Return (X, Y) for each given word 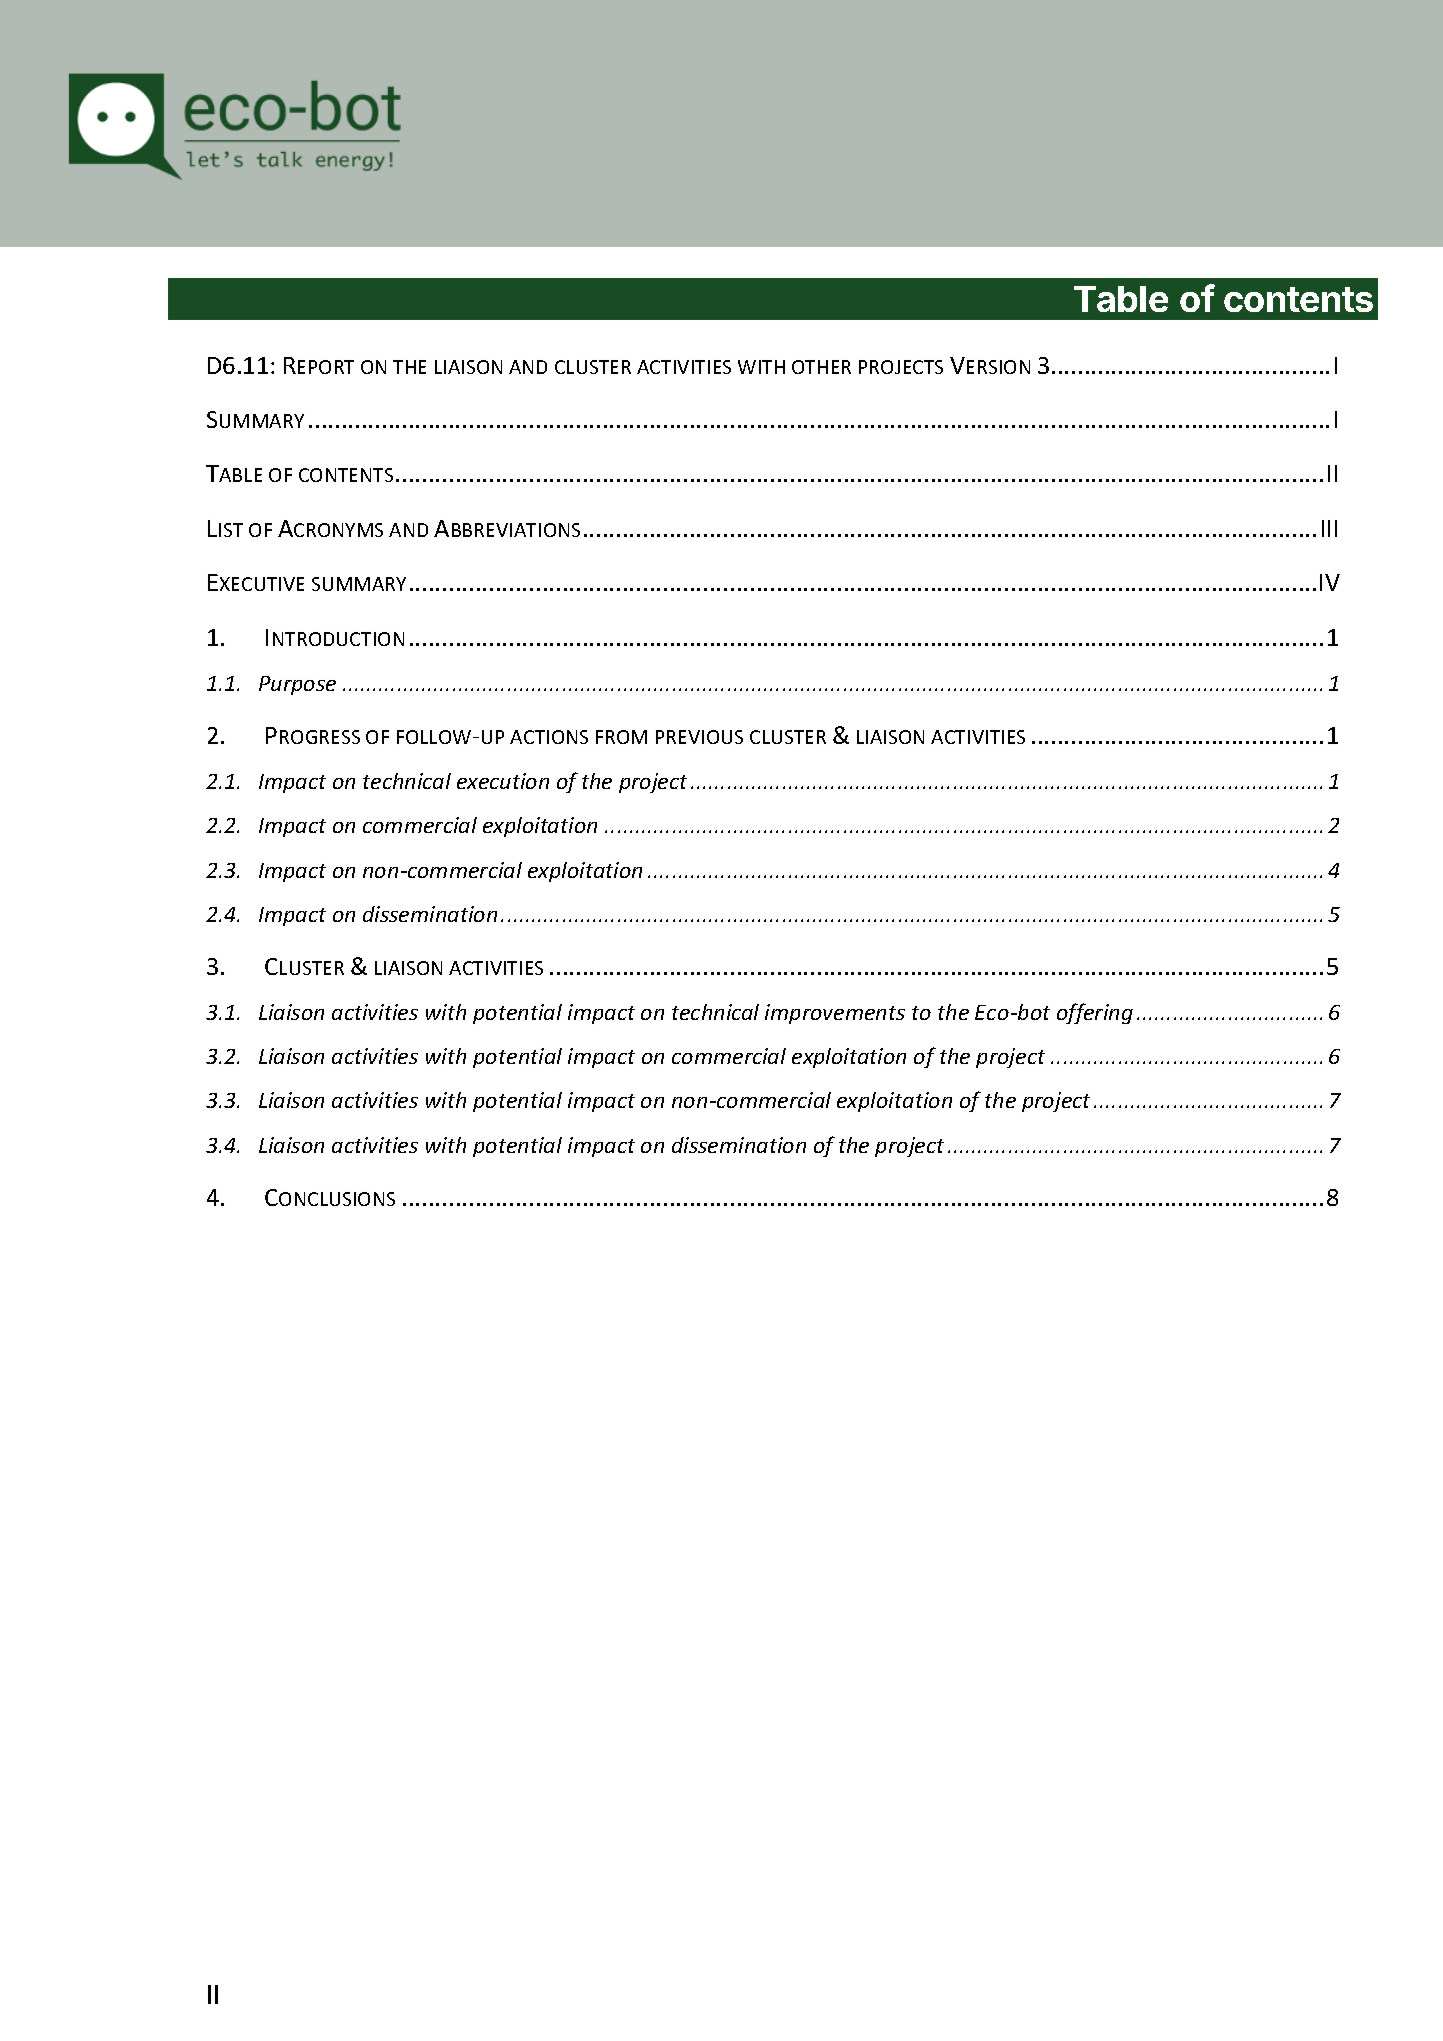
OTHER (821, 367)
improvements (835, 1014)
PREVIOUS (699, 737)
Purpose (297, 685)
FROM (621, 737)
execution (503, 781)
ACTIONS (549, 737)
